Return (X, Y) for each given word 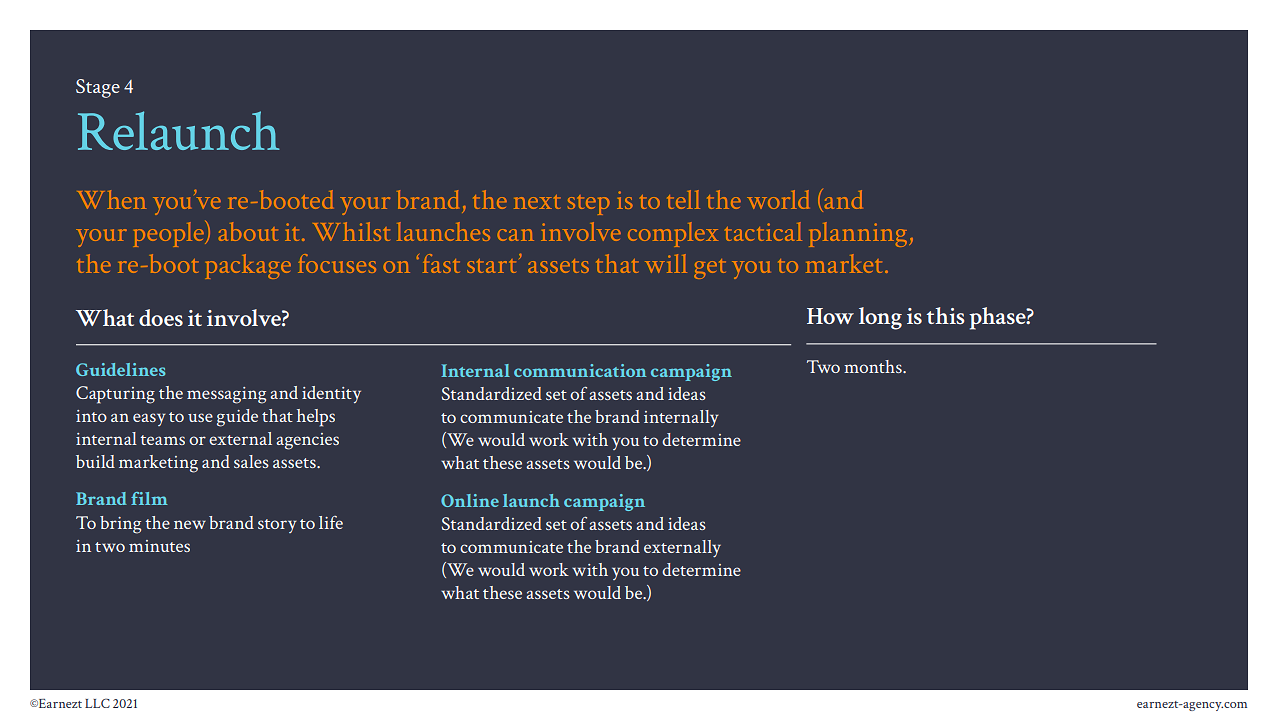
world (778, 199)
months (874, 366)
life (331, 522)
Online (470, 500)
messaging (226, 395)
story (277, 526)
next (537, 202)
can (516, 235)
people (170, 234)
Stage (98, 88)
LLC (97, 703)
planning (858, 234)
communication (580, 370)
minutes (159, 546)
